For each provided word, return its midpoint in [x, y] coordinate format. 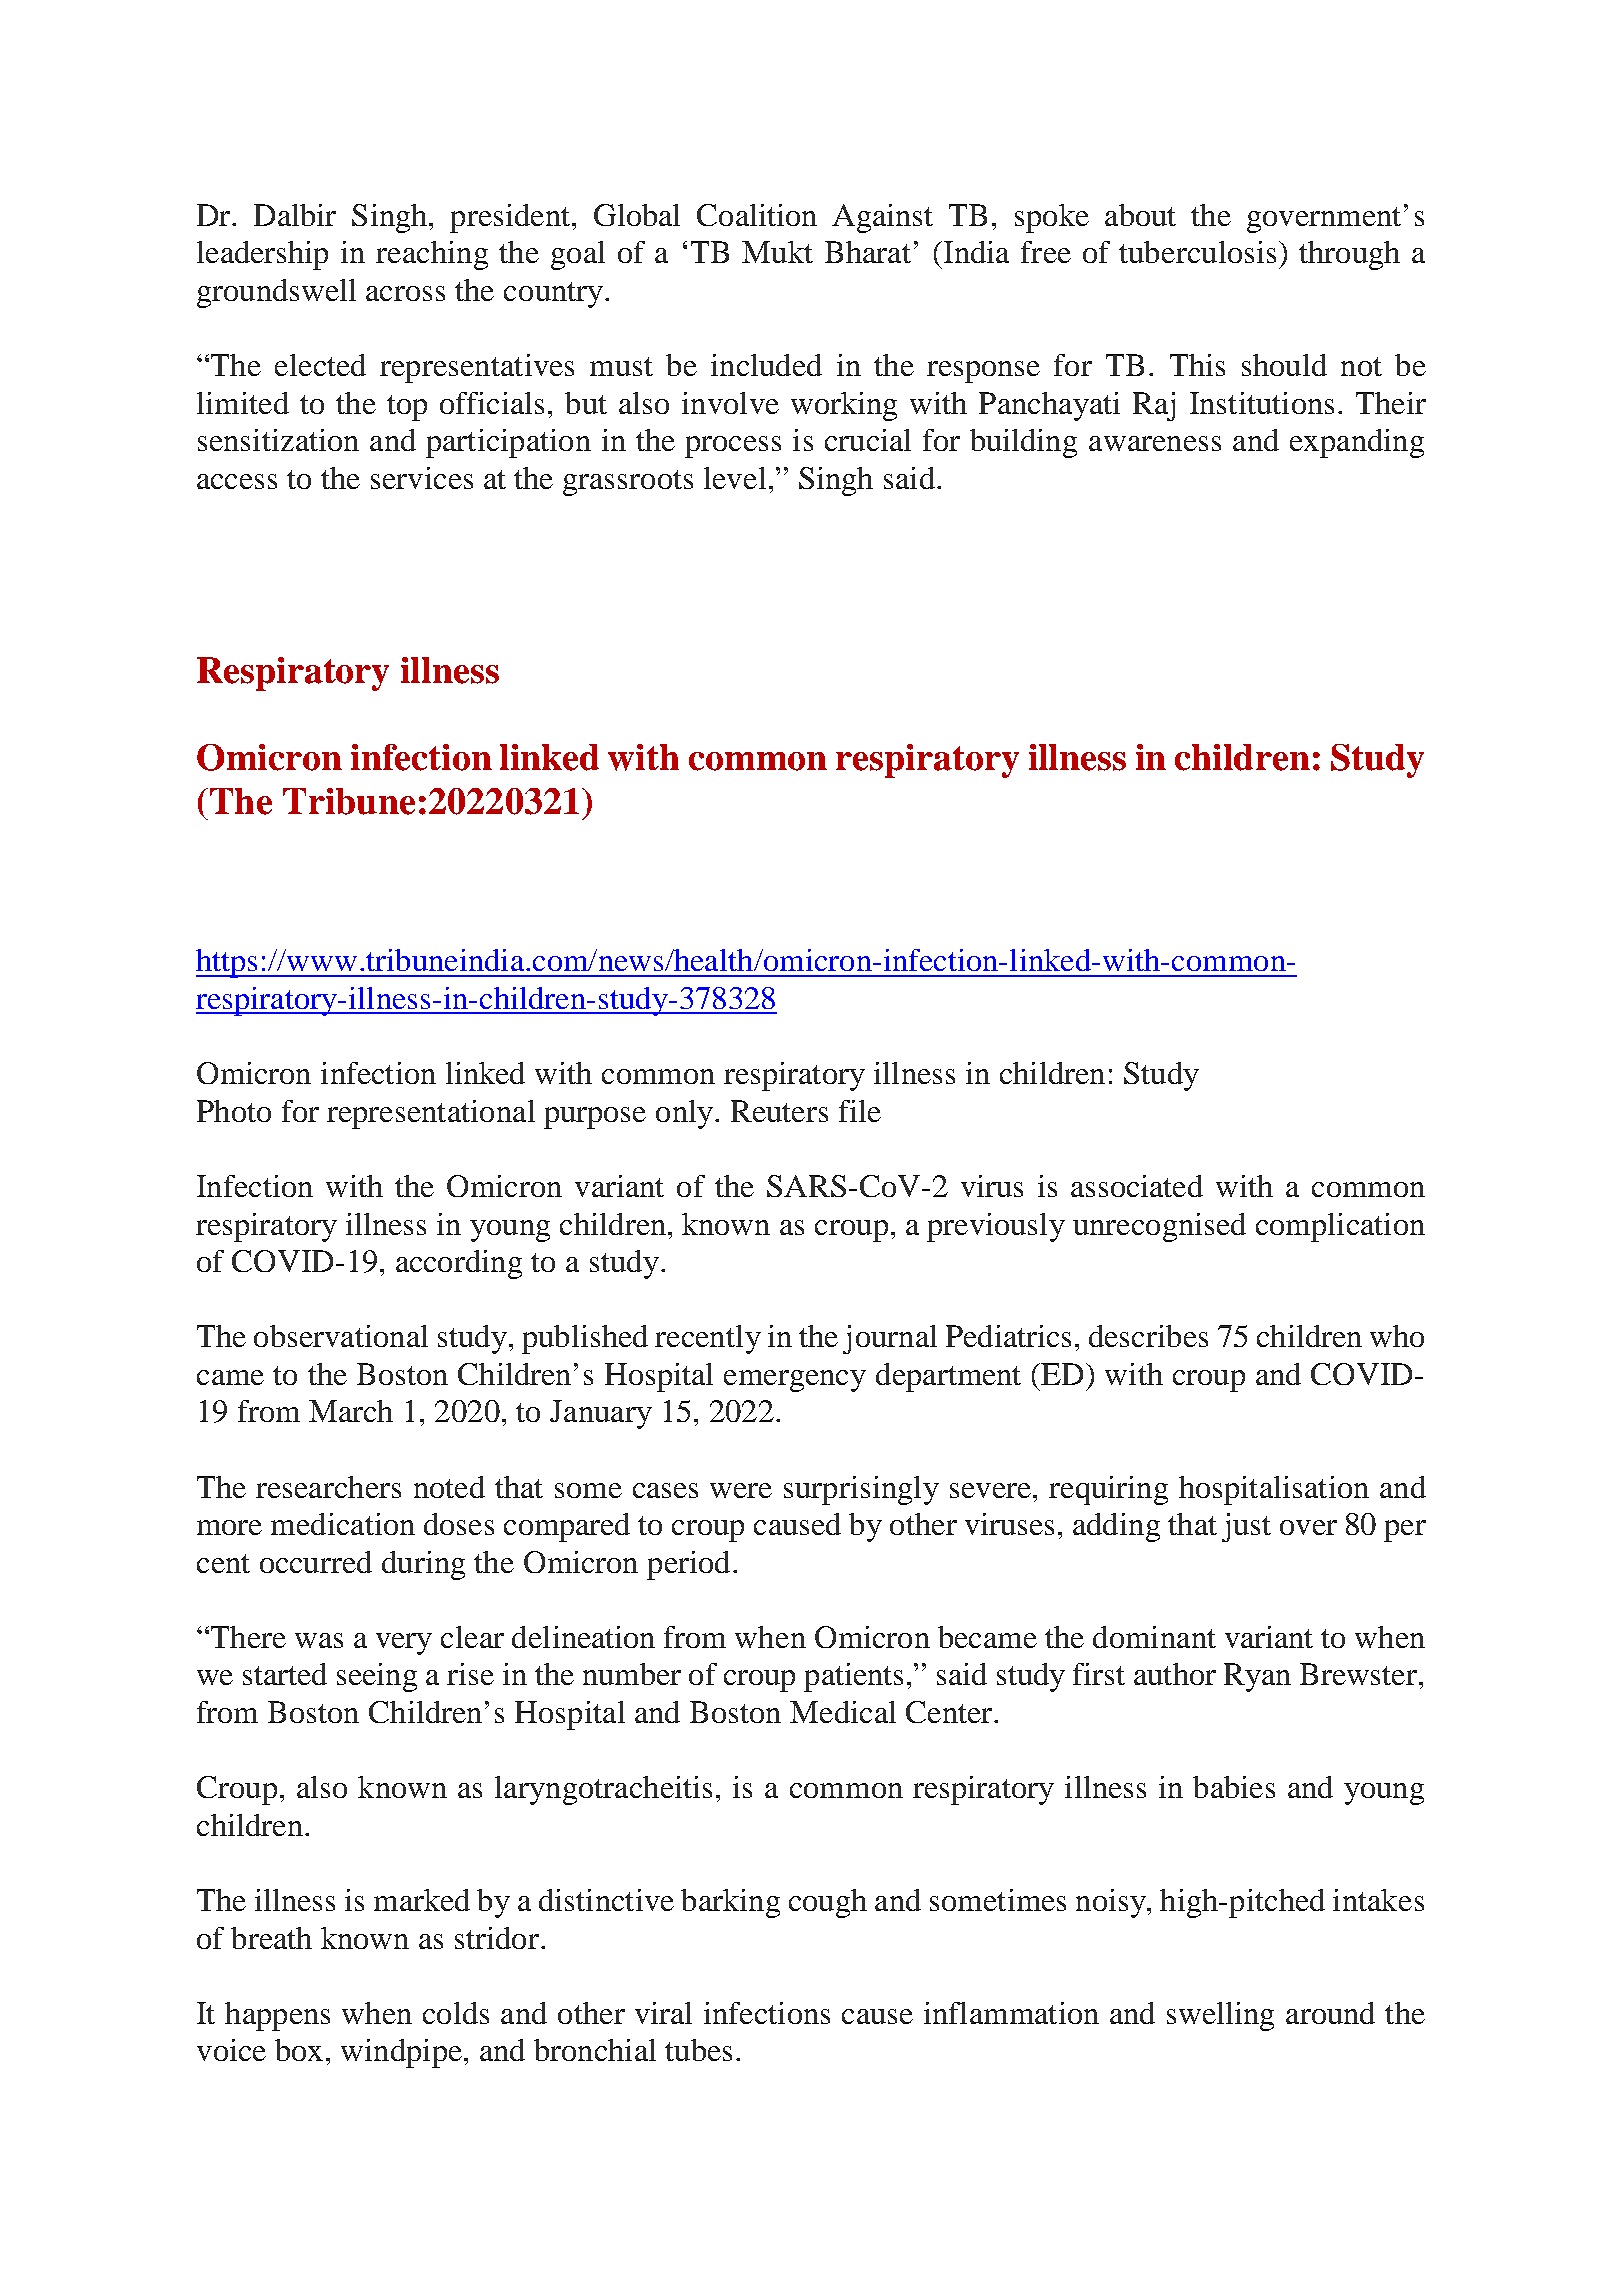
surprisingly [861, 1490]
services [422, 478]
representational [431, 1114]
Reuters [779, 1111]
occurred [316, 1562]
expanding [1357, 443]
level [735, 478]
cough [828, 1903]
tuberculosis [1197, 252]
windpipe [401, 2053]
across [405, 293]
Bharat [868, 252]
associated [1137, 1186]
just [1246, 1527]
